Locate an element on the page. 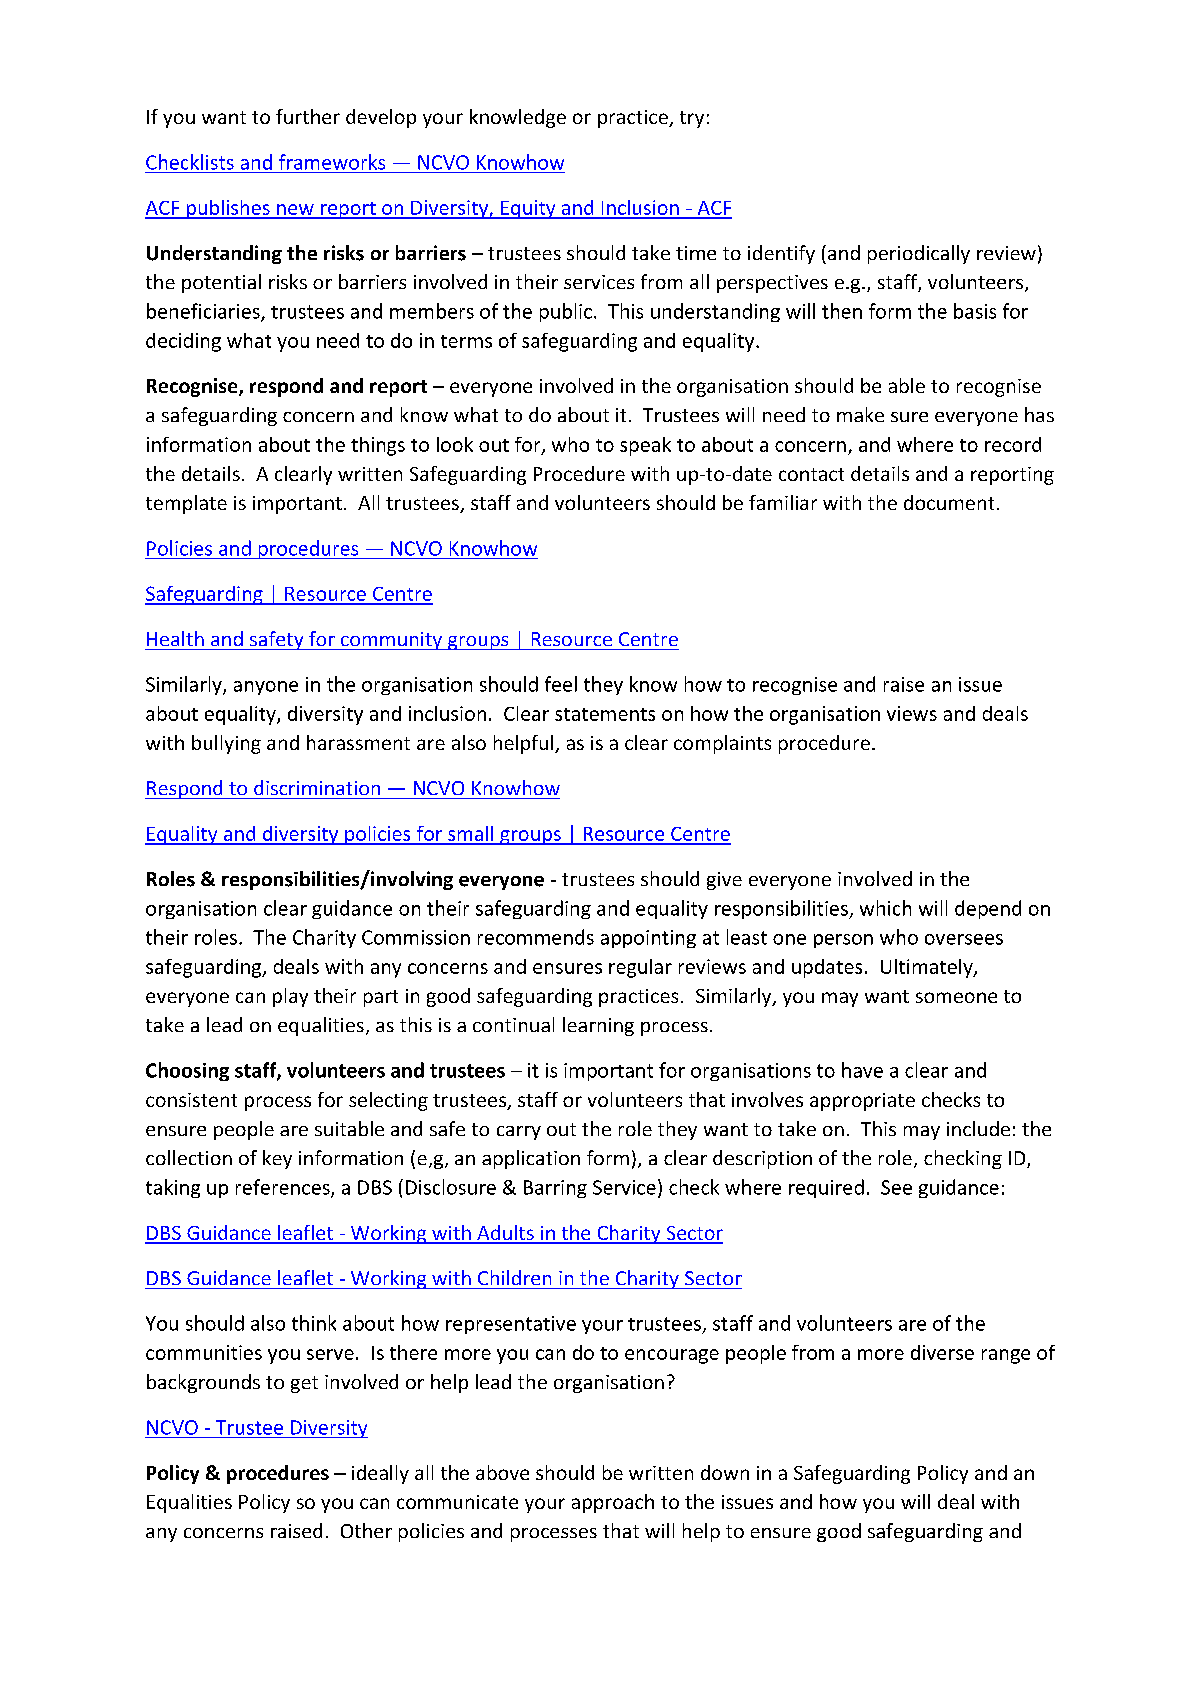  diverse is located at coordinates (942, 1352).
